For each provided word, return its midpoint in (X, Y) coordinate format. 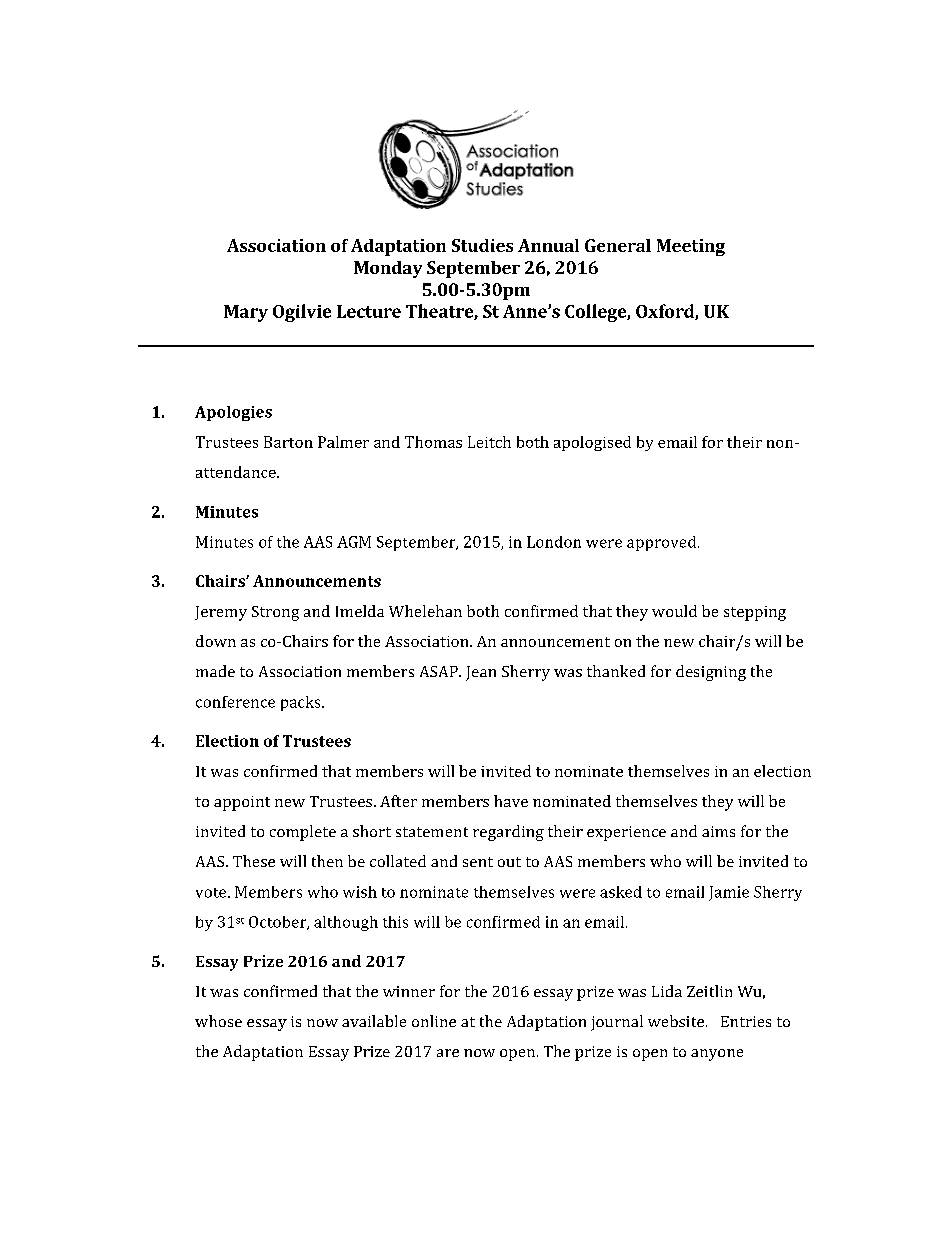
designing (711, 673)
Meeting (691, 247)
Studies (482, 245)
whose (218, 1021)
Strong (275, 613)
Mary (246, 313)
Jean (481, 673)
